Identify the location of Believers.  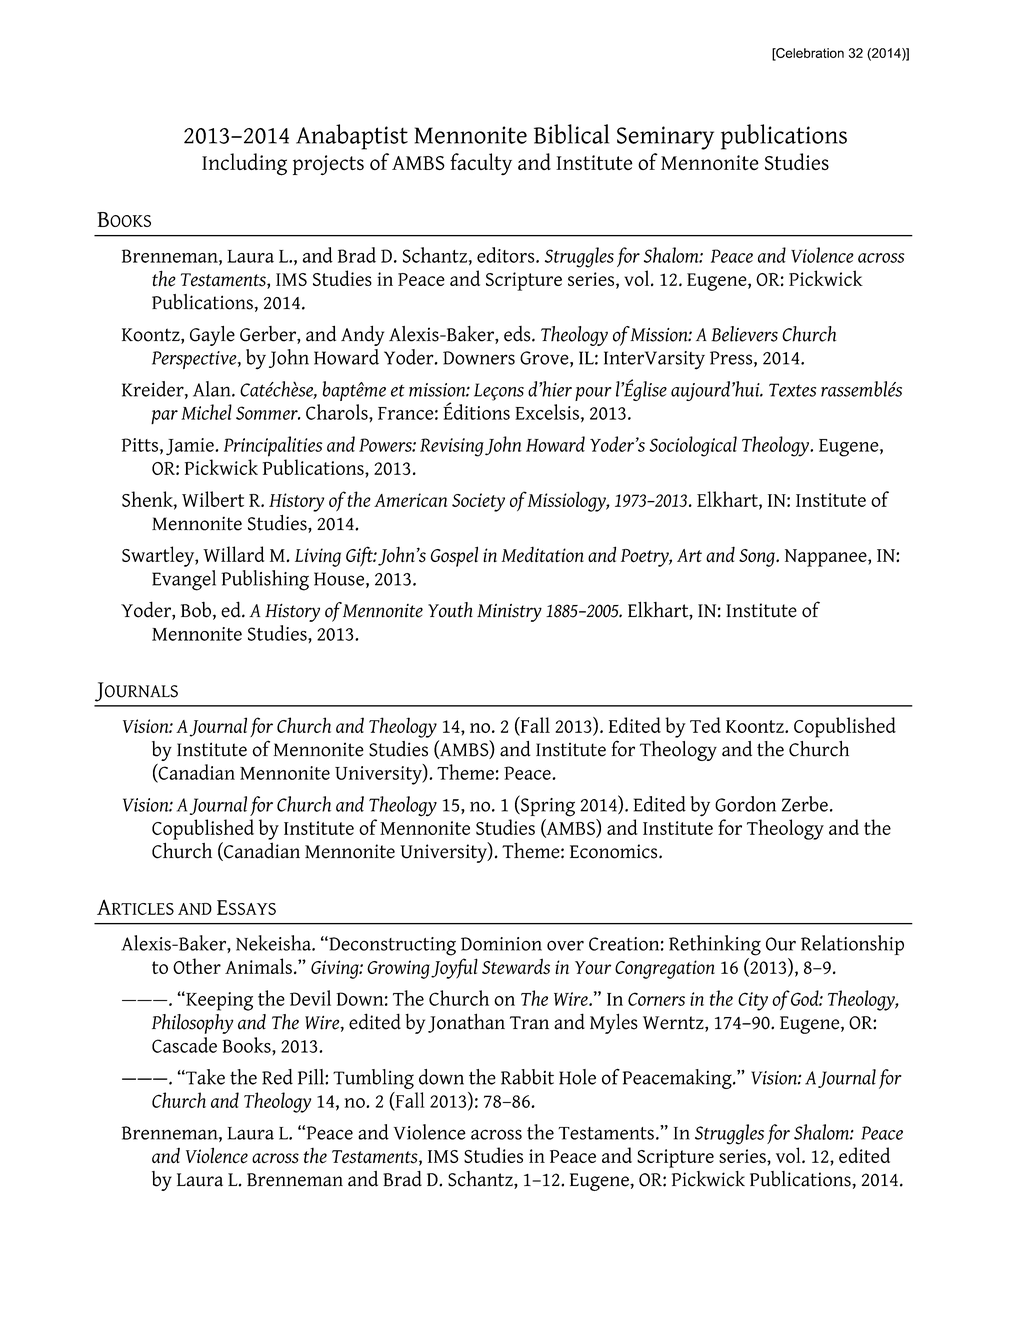
(744, 334).
